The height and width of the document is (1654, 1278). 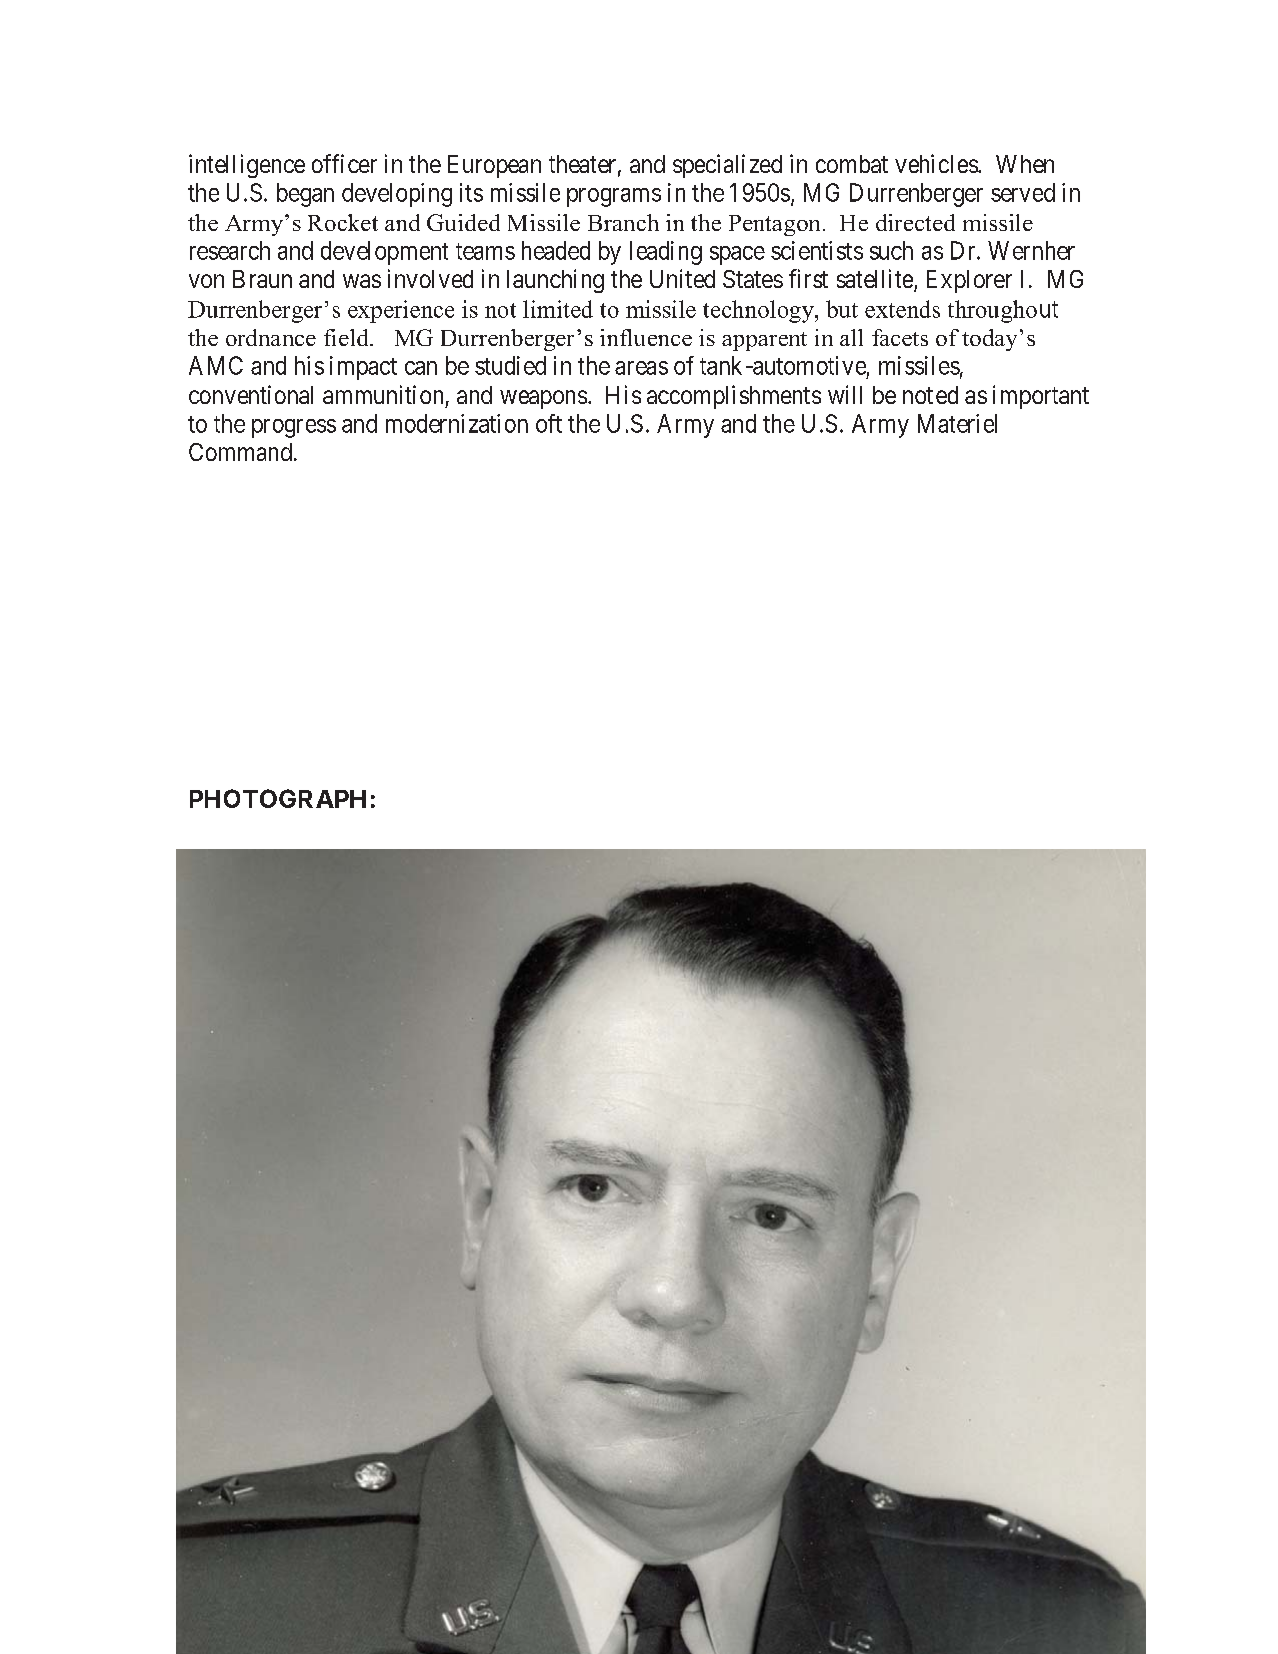 What do you see at coordinates (937, 163) in the document?
I see `vehicles` at bounding box center [937, 163].
